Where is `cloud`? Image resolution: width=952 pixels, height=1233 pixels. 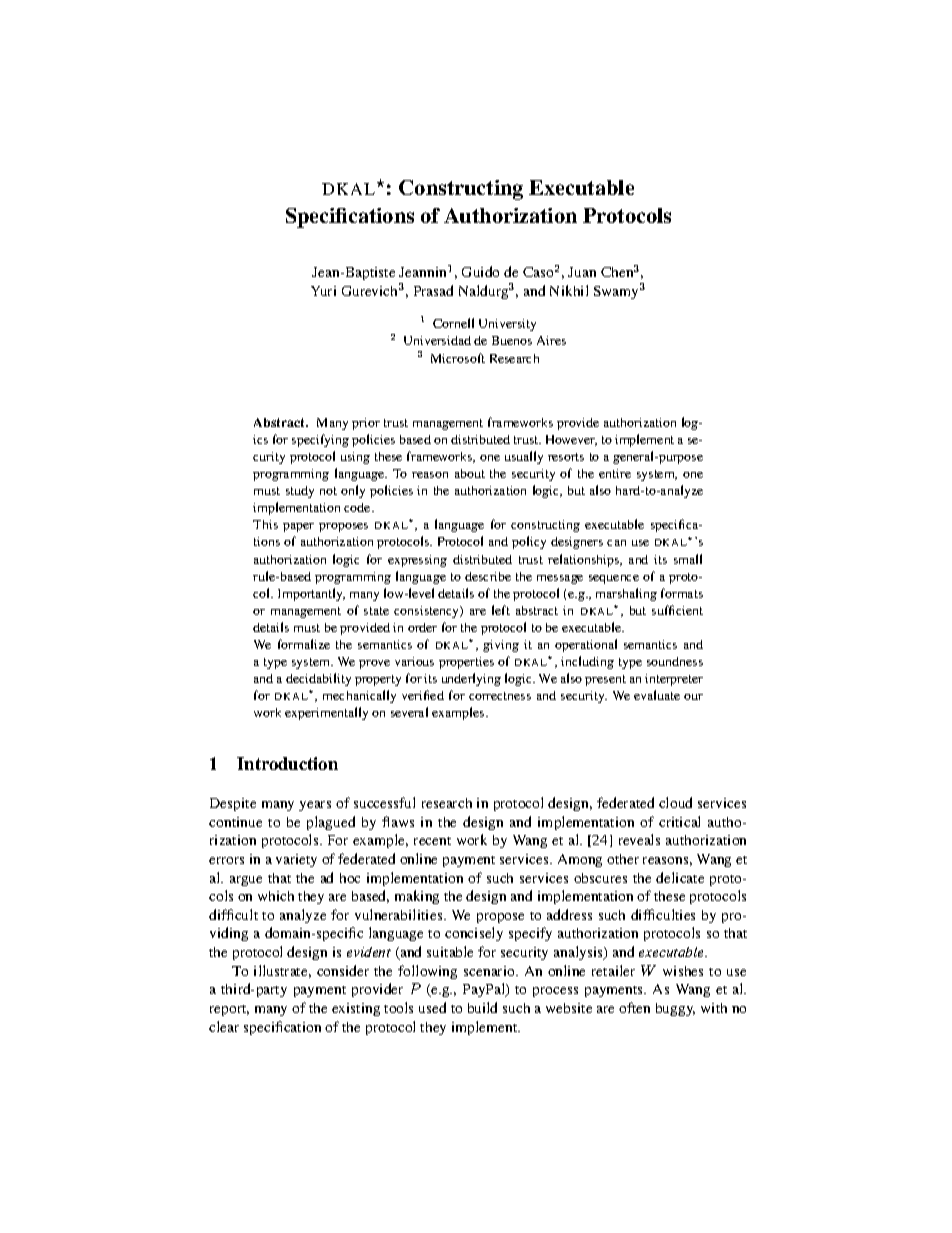
cloud is located at coordinates (675, 802).
